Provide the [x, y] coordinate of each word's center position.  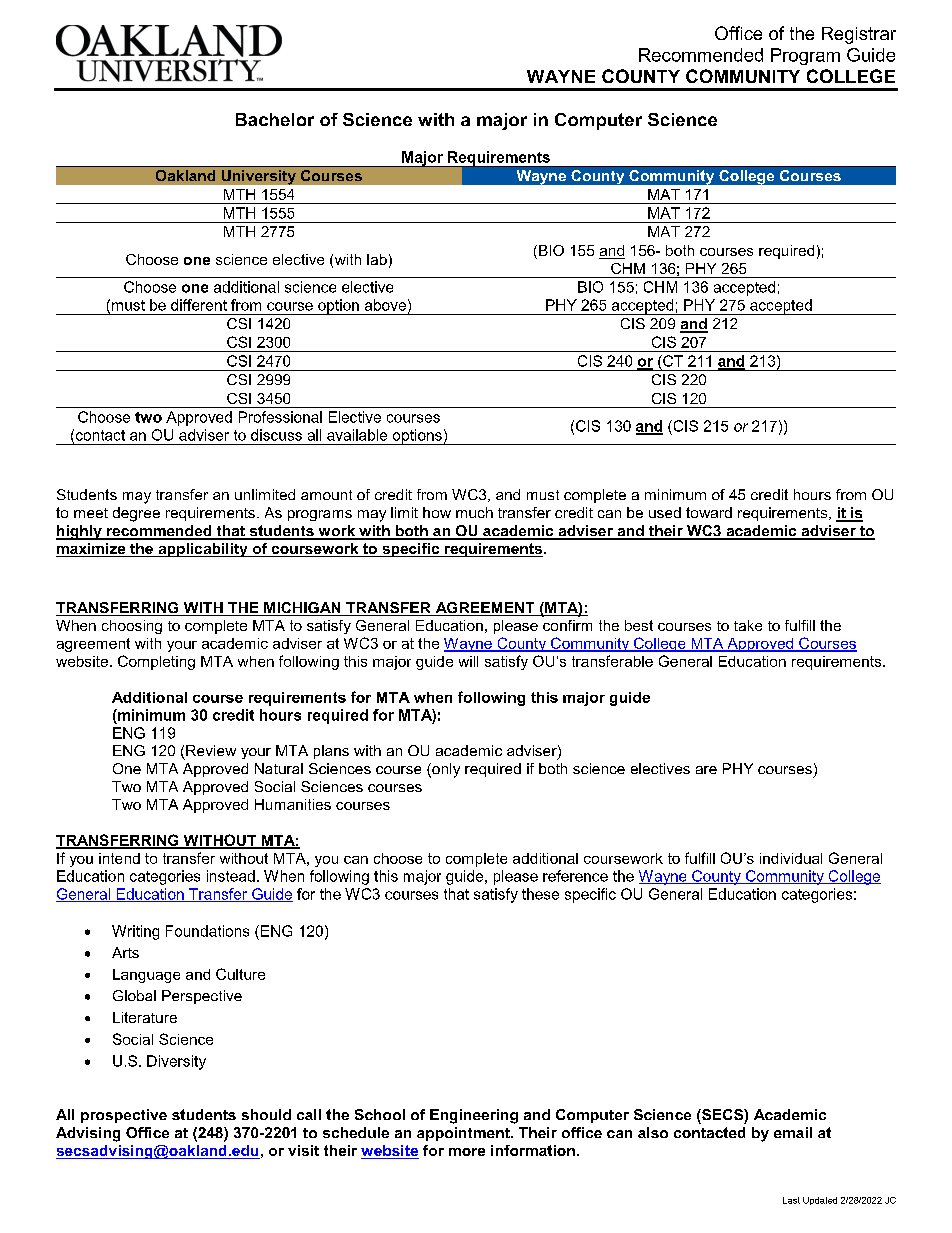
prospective [124, 1116]
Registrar [859, 35]
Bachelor [275, 119]
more [467, 1152]
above [385, 305]
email [793, 1132]
